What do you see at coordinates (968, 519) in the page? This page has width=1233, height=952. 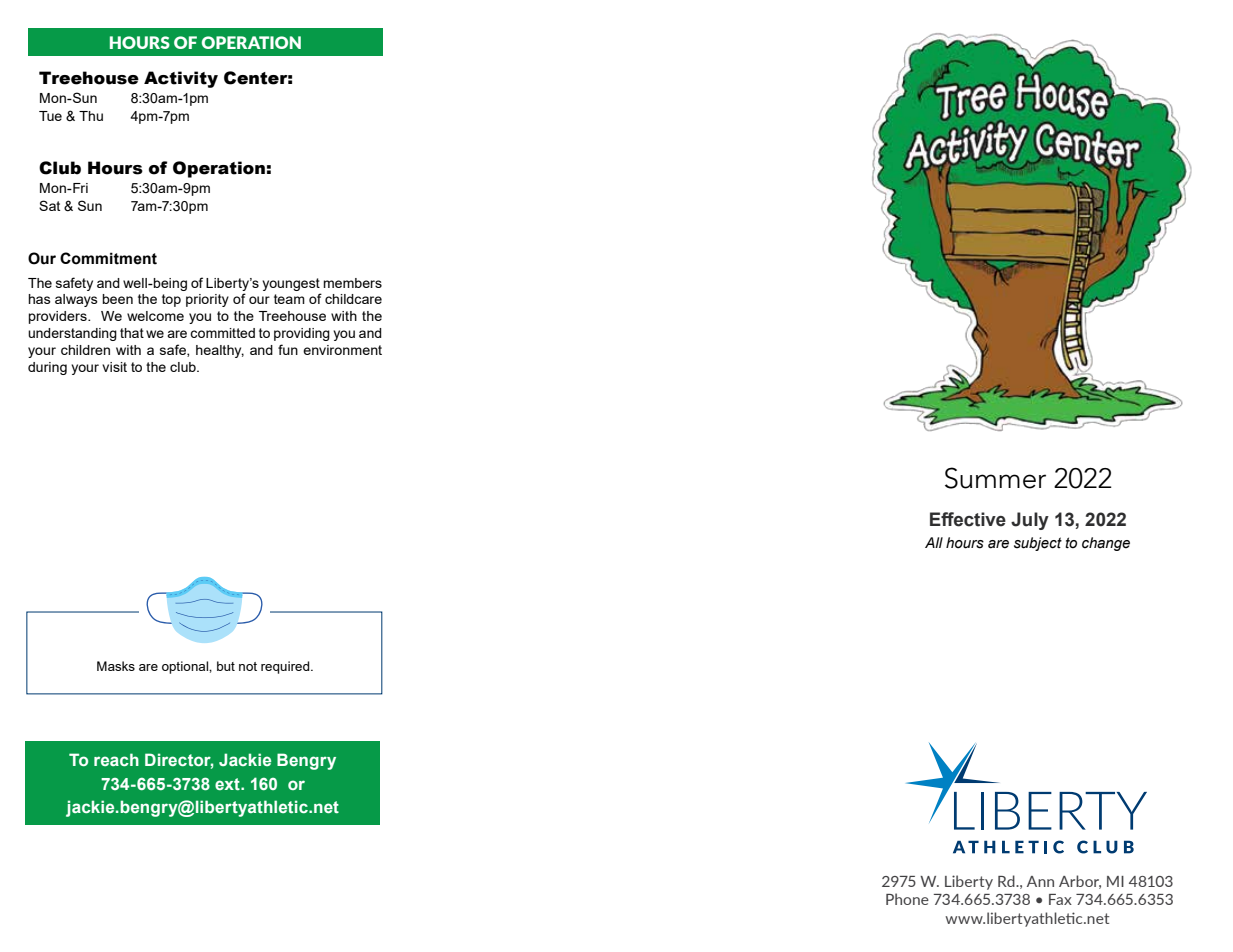 I see `Effective` at bounding box center [968, 519].
